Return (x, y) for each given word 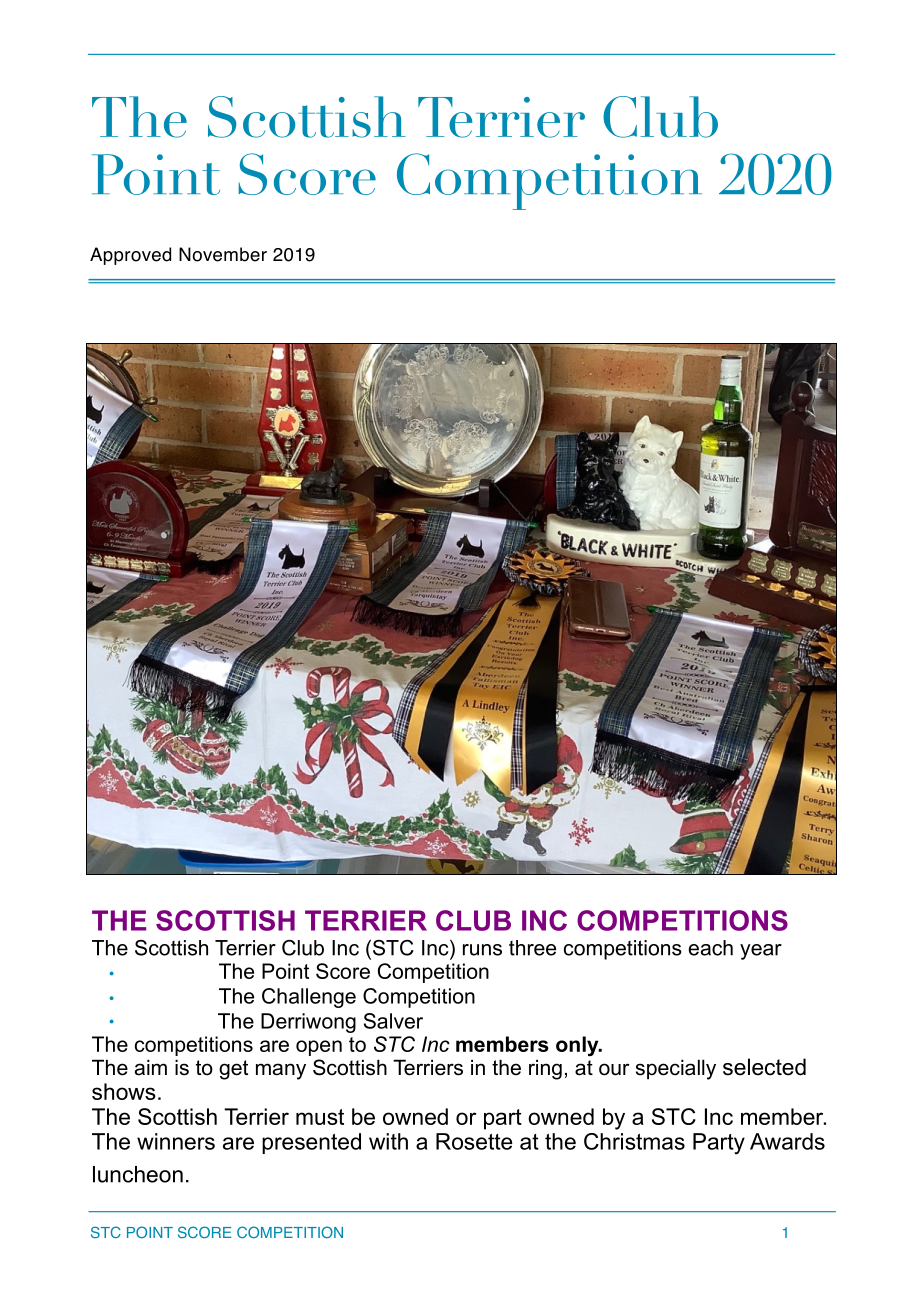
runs (482, 950)
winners (176, 1141)
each (710, 948)
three (532, 948)
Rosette (474, 1141)
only (578, 1046)
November (223, 254)
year (761, 952)
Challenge (309, 998)
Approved (130, 256)
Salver (393, 1021)
